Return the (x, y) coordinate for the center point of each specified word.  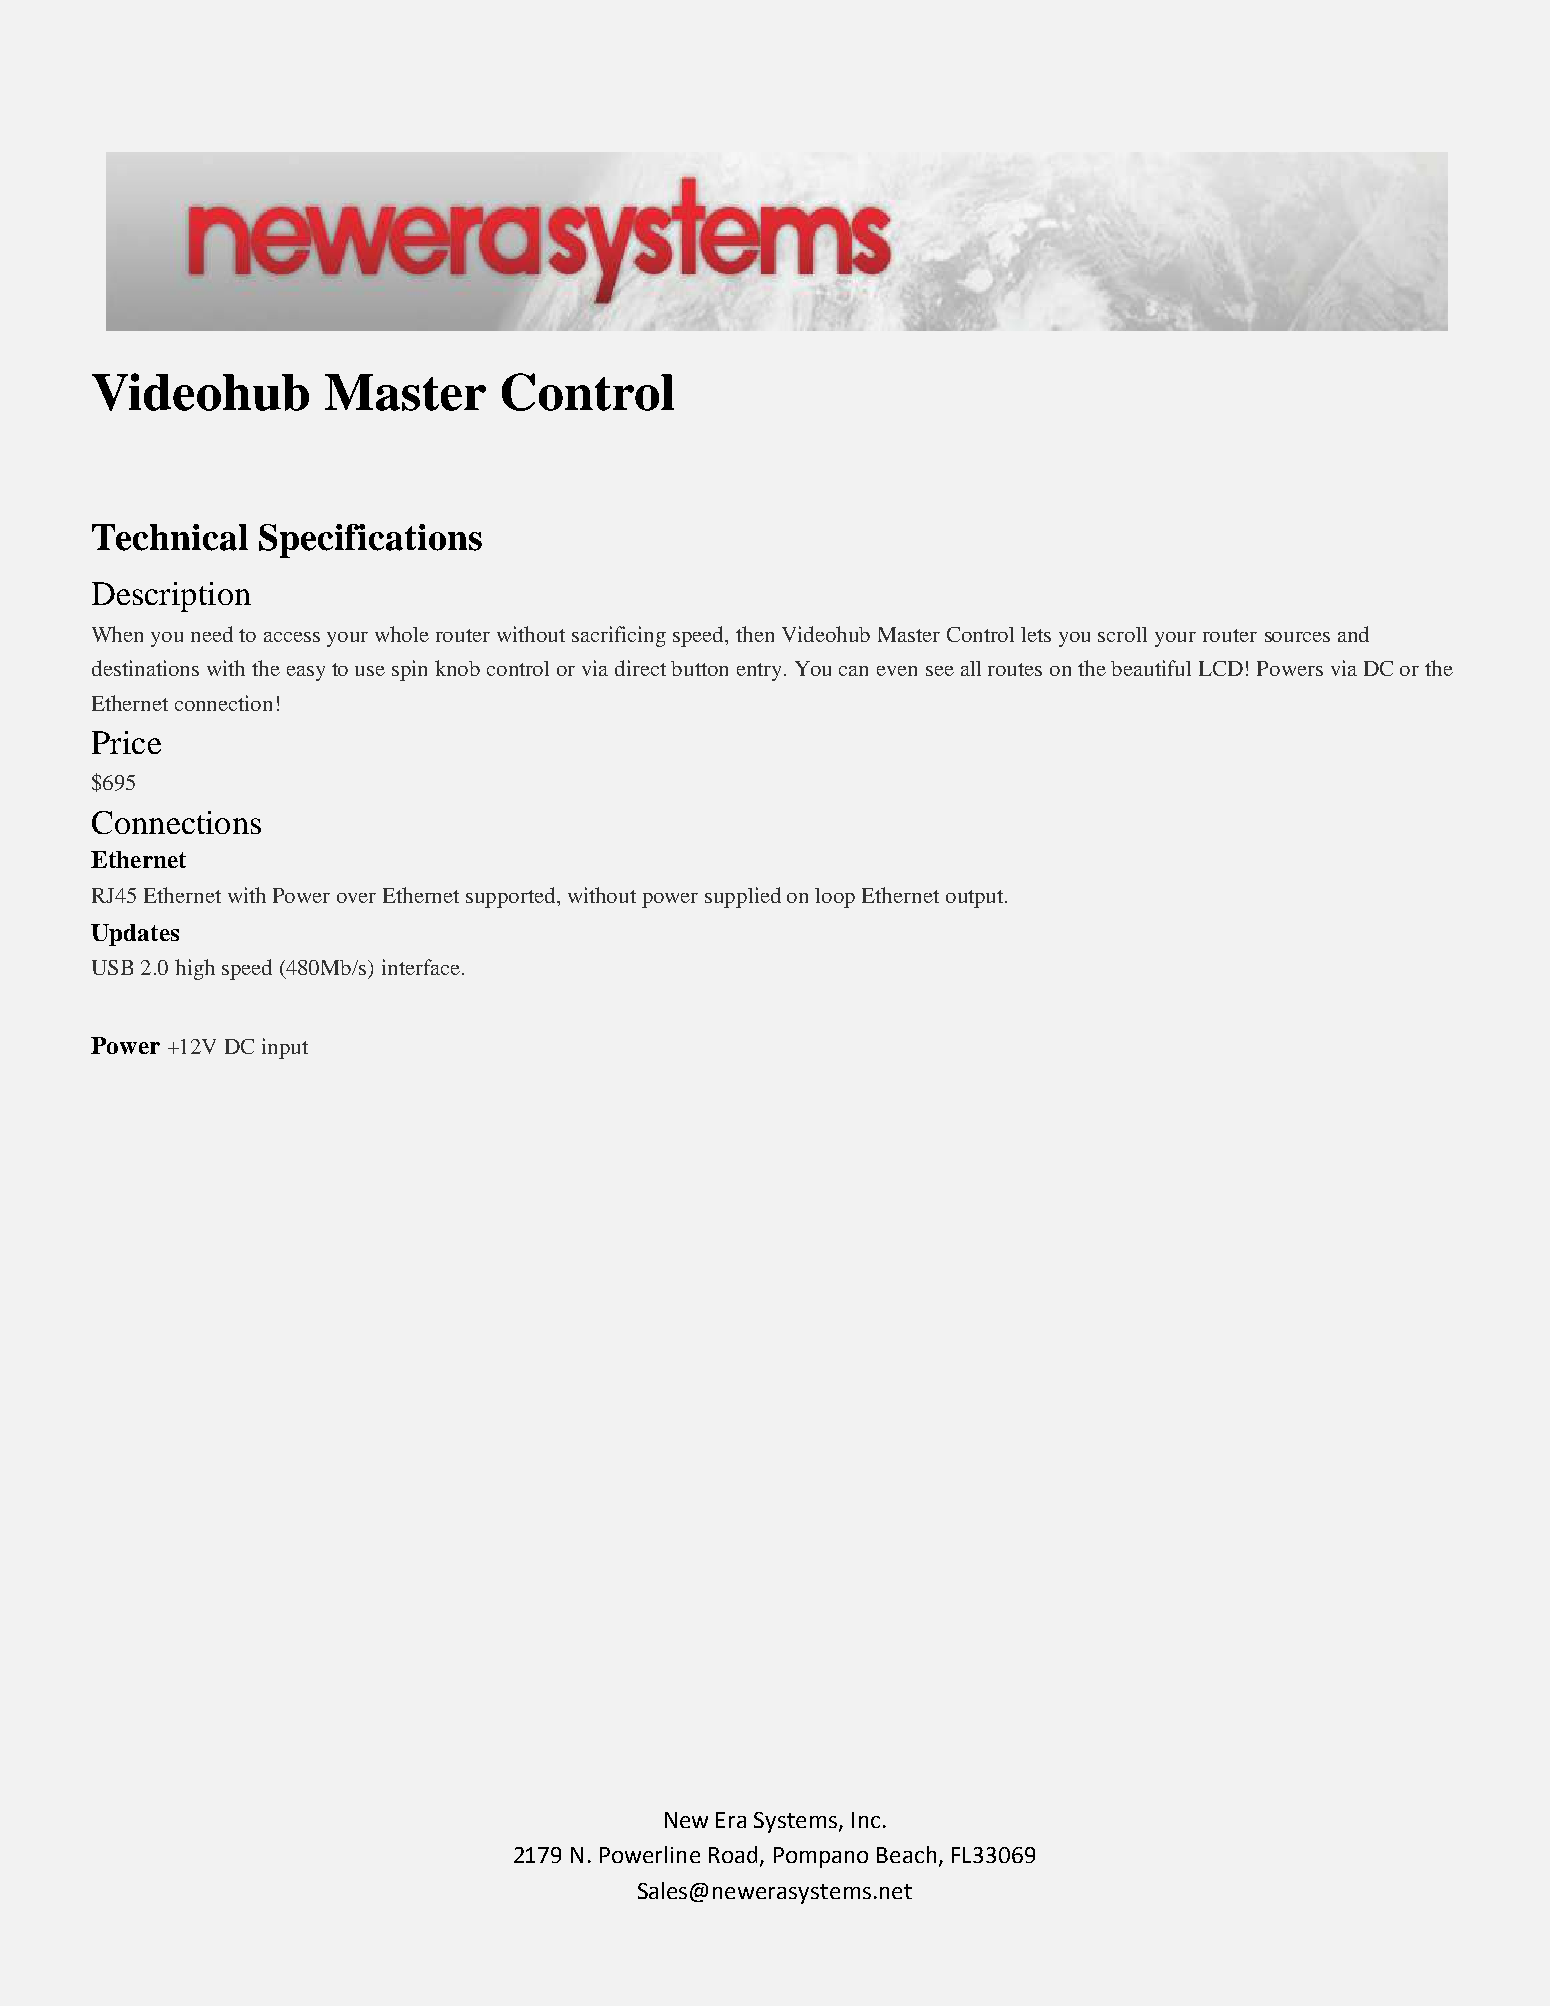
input (285, 1048)
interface (421, 967)
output (976, 899)
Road (733, 1854)
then (755, 634)
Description (171, 597)
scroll (1122, 634)
